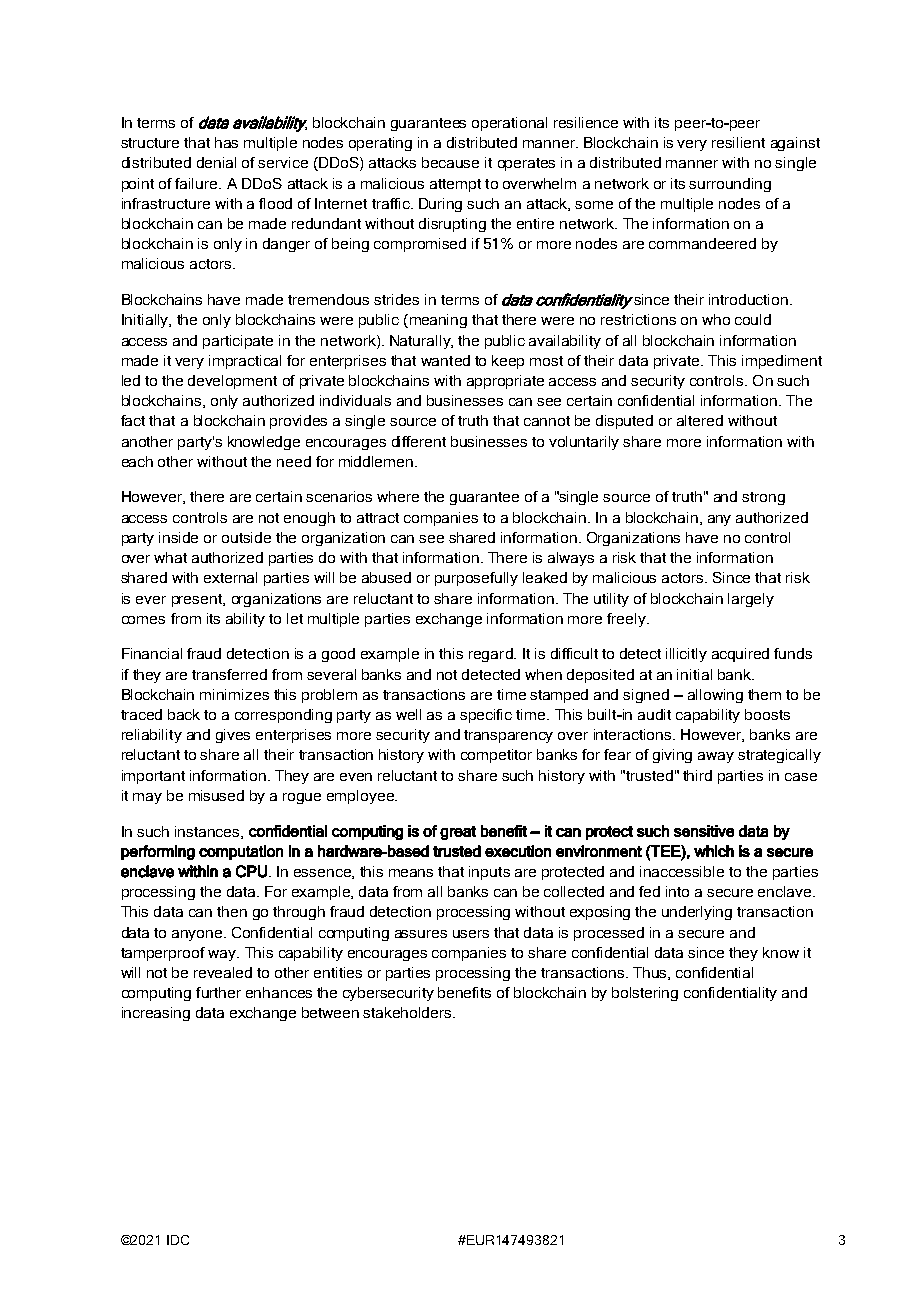 The height and width of the screenshot is (1308, 924). What do you see at coordinates (408, 1012) in the screenshot?
I see `stakeholders` at bounding box center [408, 1012].
